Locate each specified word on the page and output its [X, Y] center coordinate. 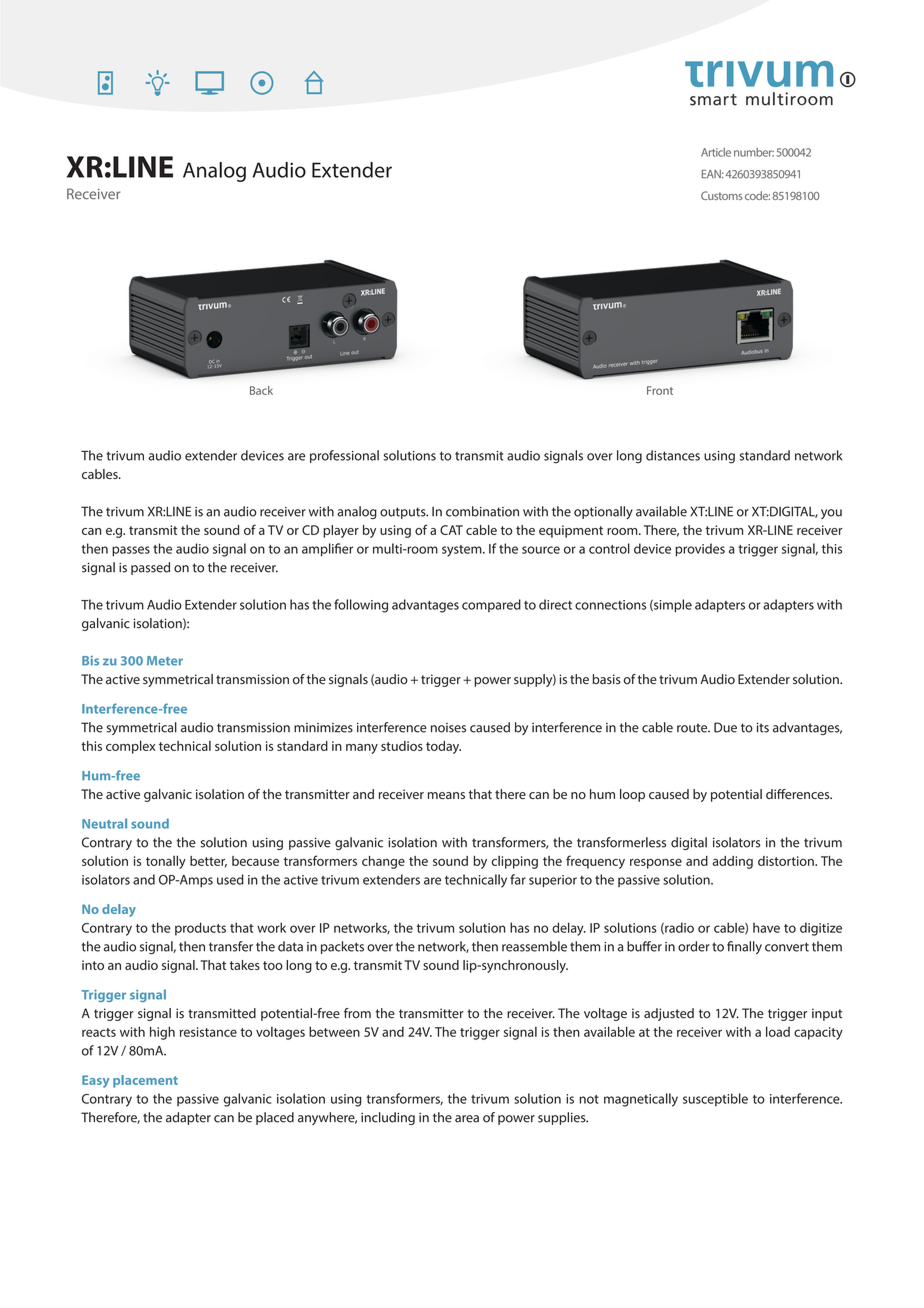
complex [130, 747]
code [757, 195]
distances [673, 455]
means [446, 795]
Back [261, 390]
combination [482, 511]
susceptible [715, 1100]
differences [799, 794]
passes [131, 551]
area [467, 1119]
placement [145, 1081]
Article [716, 152]
